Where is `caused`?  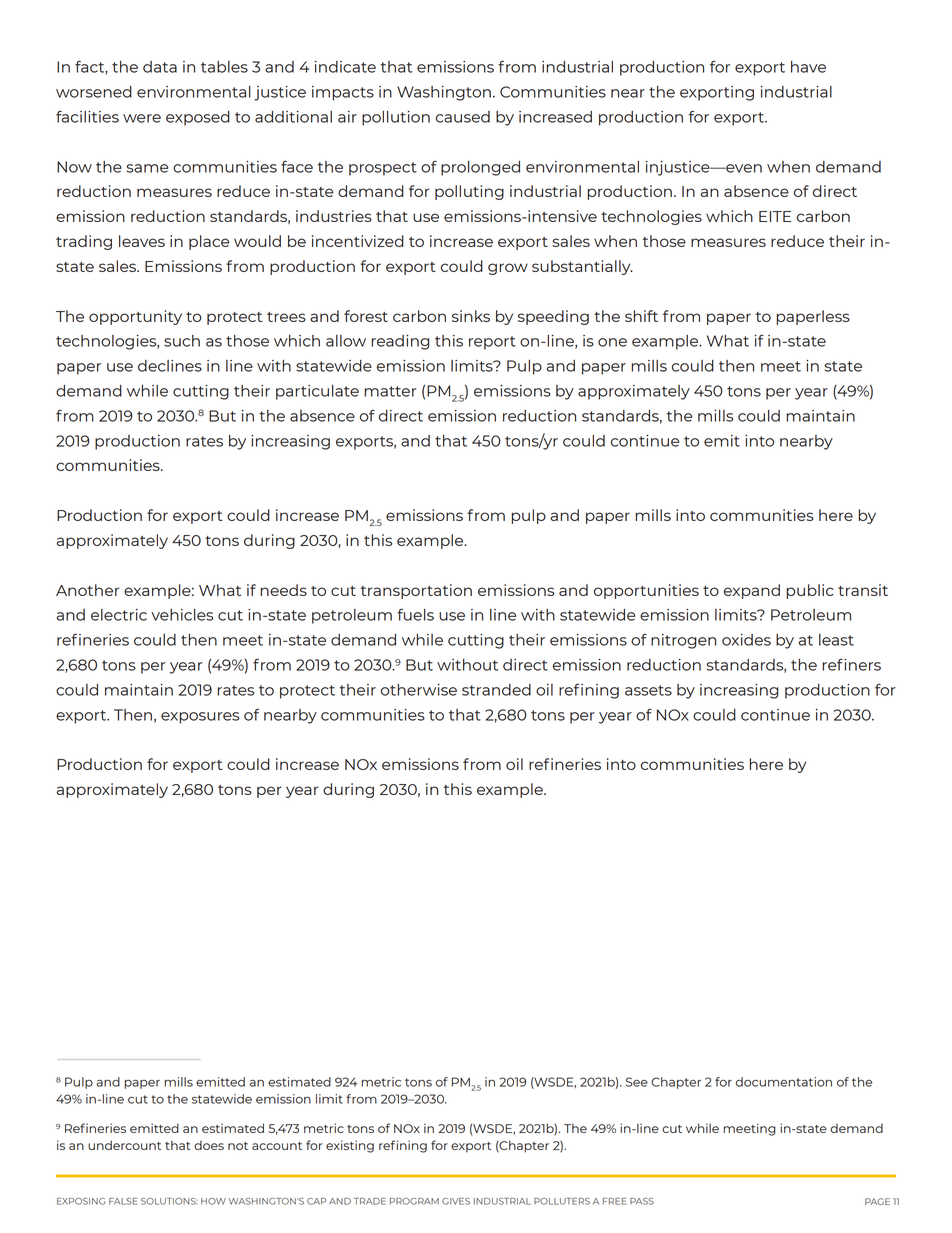
caused is located at coordinates (463, 117).
